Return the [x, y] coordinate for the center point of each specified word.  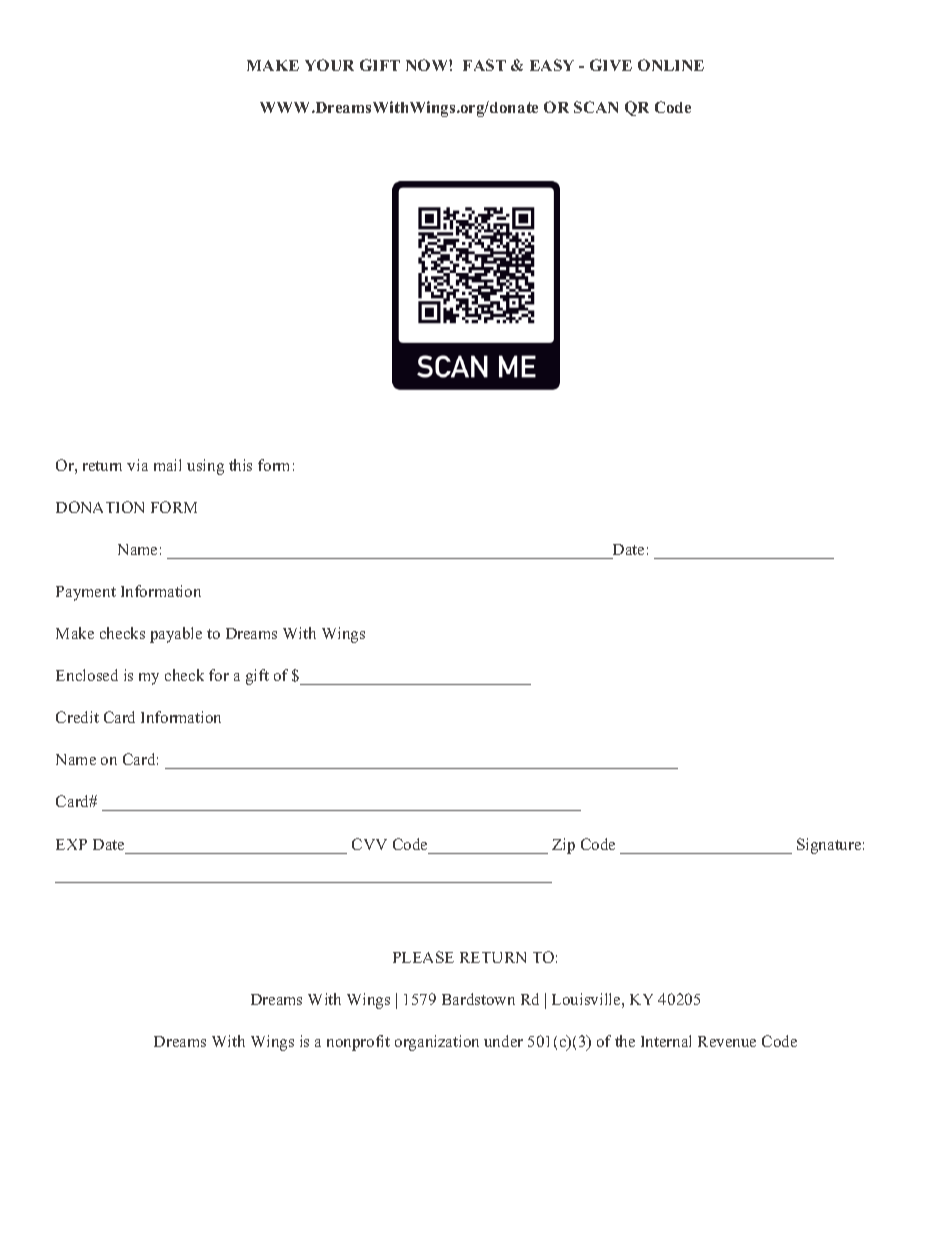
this [240, 465]
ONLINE [671, 65]
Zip [563, 846]
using [205, 467]
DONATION [100, 507]
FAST [484, 65]
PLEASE [423, 957]
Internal [666, 1041]
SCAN [596, 107]
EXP [71, 844]
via [137, 465]
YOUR [329, 65]
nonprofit [358, 1043]
